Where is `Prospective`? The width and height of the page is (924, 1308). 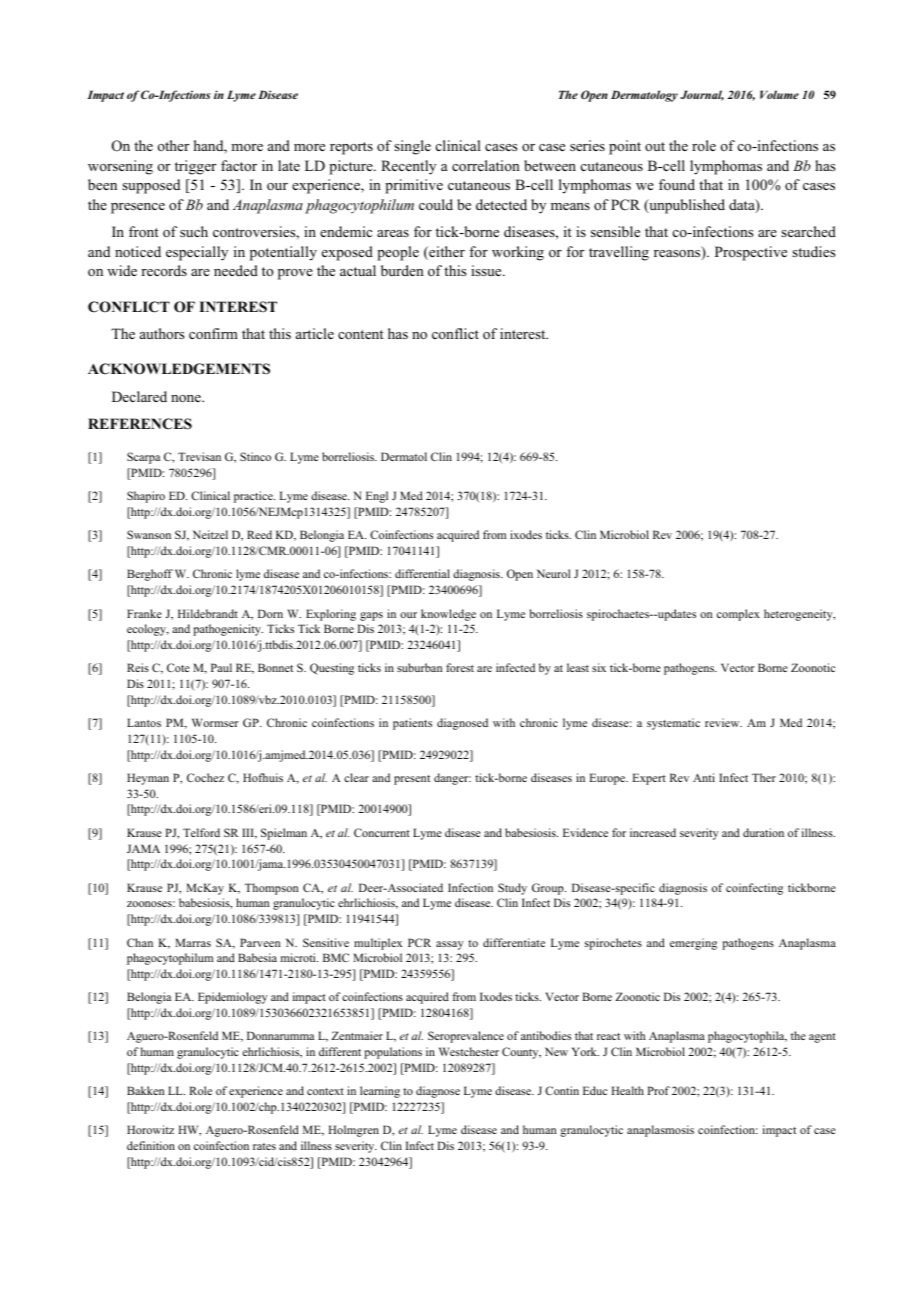
Prospective is located at coordinates (751, 253).
